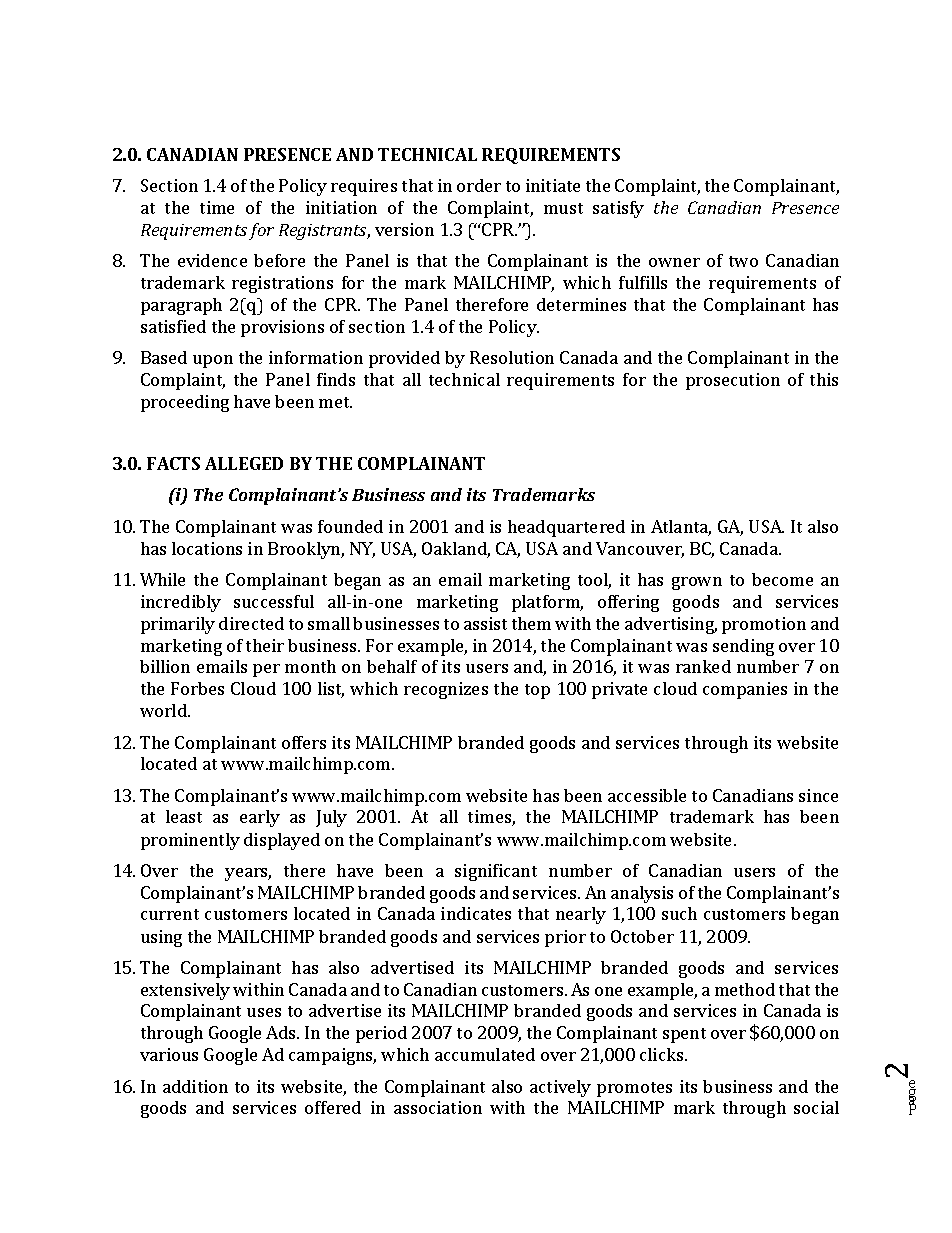 This screenshot has height=1233, width=952. I want to click on ALLEGED, so click(244, 463).
